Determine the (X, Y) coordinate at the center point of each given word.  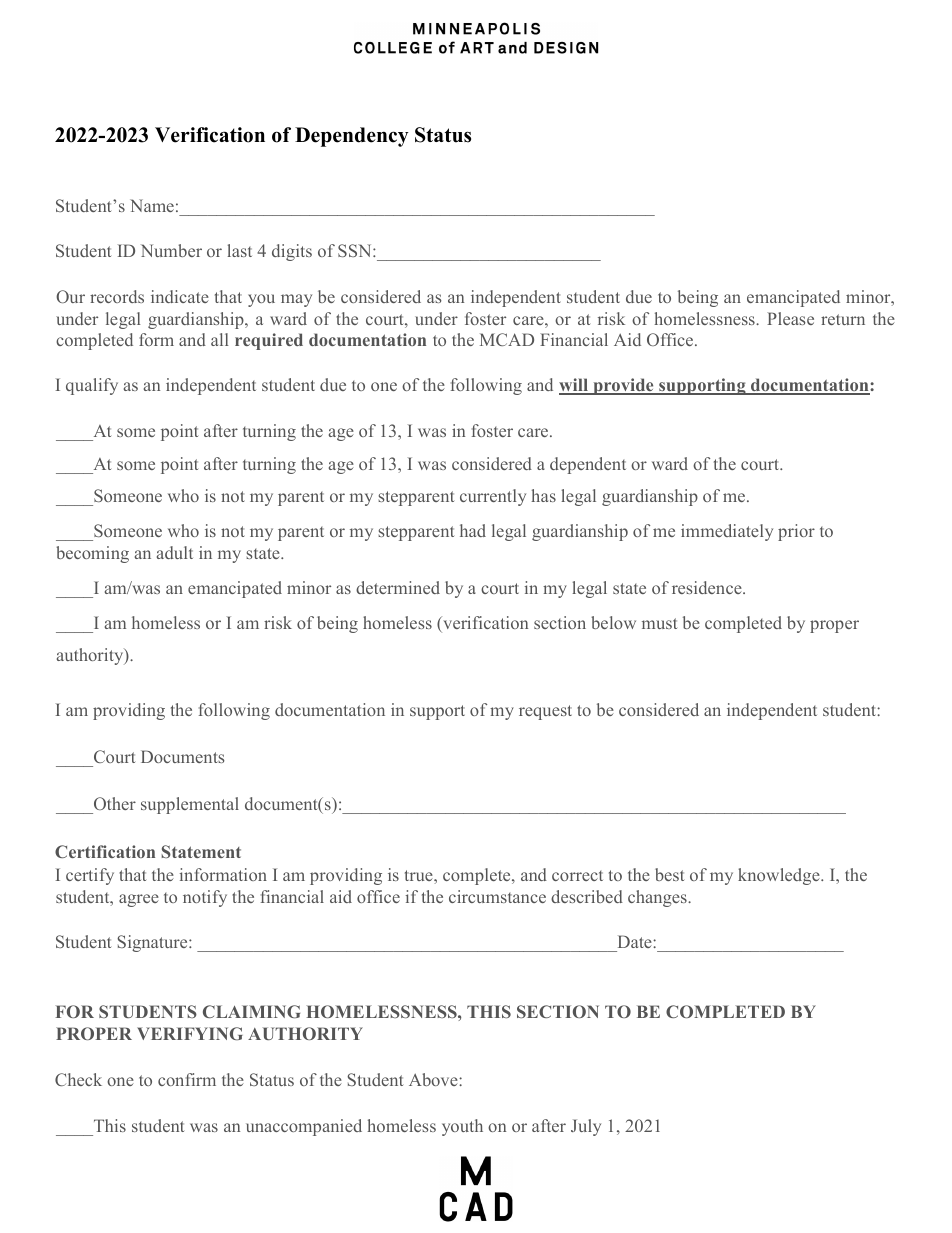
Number (171, 250)
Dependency (352, 137)
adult (175, 552)
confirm (187, 1079)
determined (398, 587)
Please (790, 318)
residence (708, 587)
